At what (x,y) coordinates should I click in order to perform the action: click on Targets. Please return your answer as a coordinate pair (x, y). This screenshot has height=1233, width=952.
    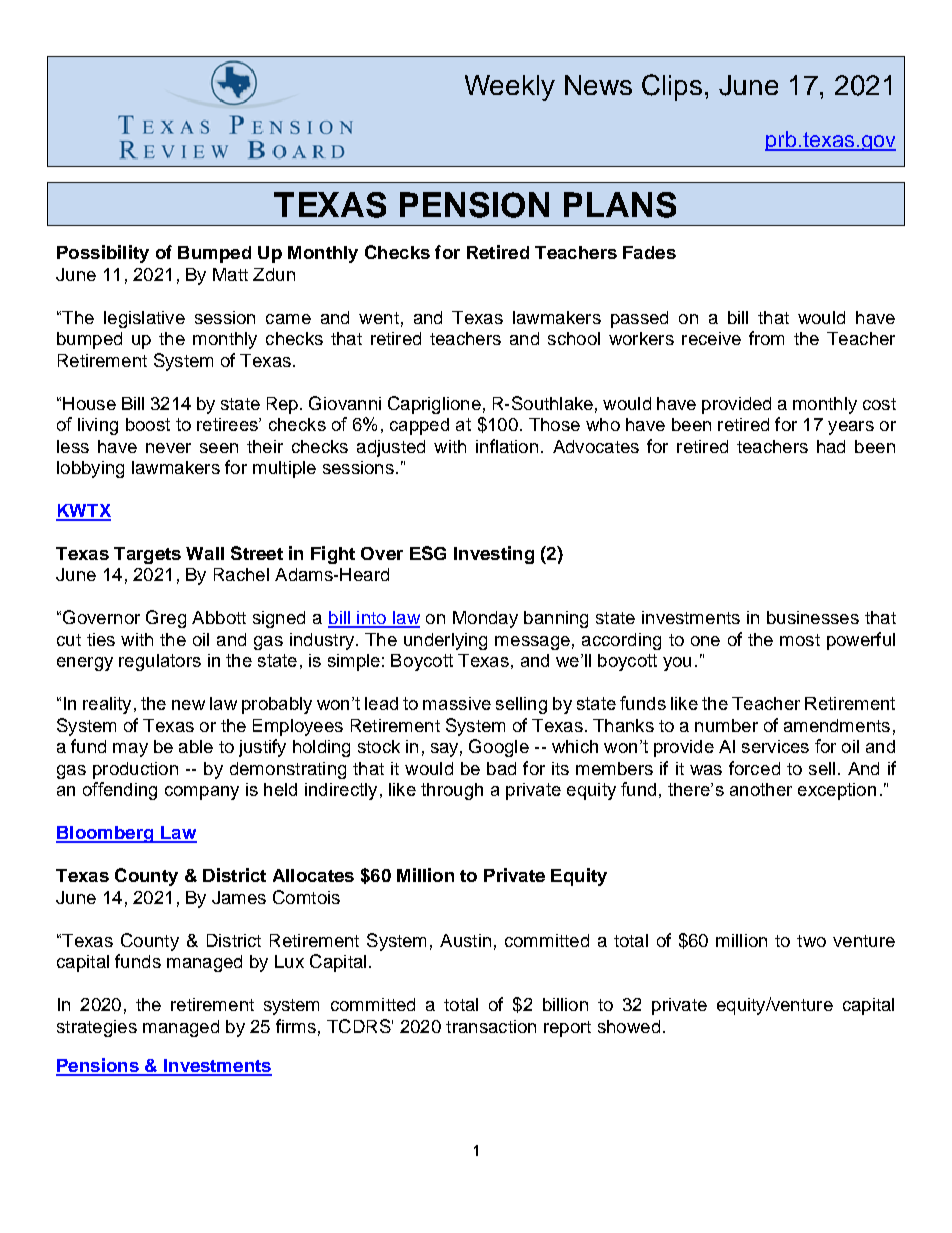
    Looking at the image, I should click on (147, 555).
